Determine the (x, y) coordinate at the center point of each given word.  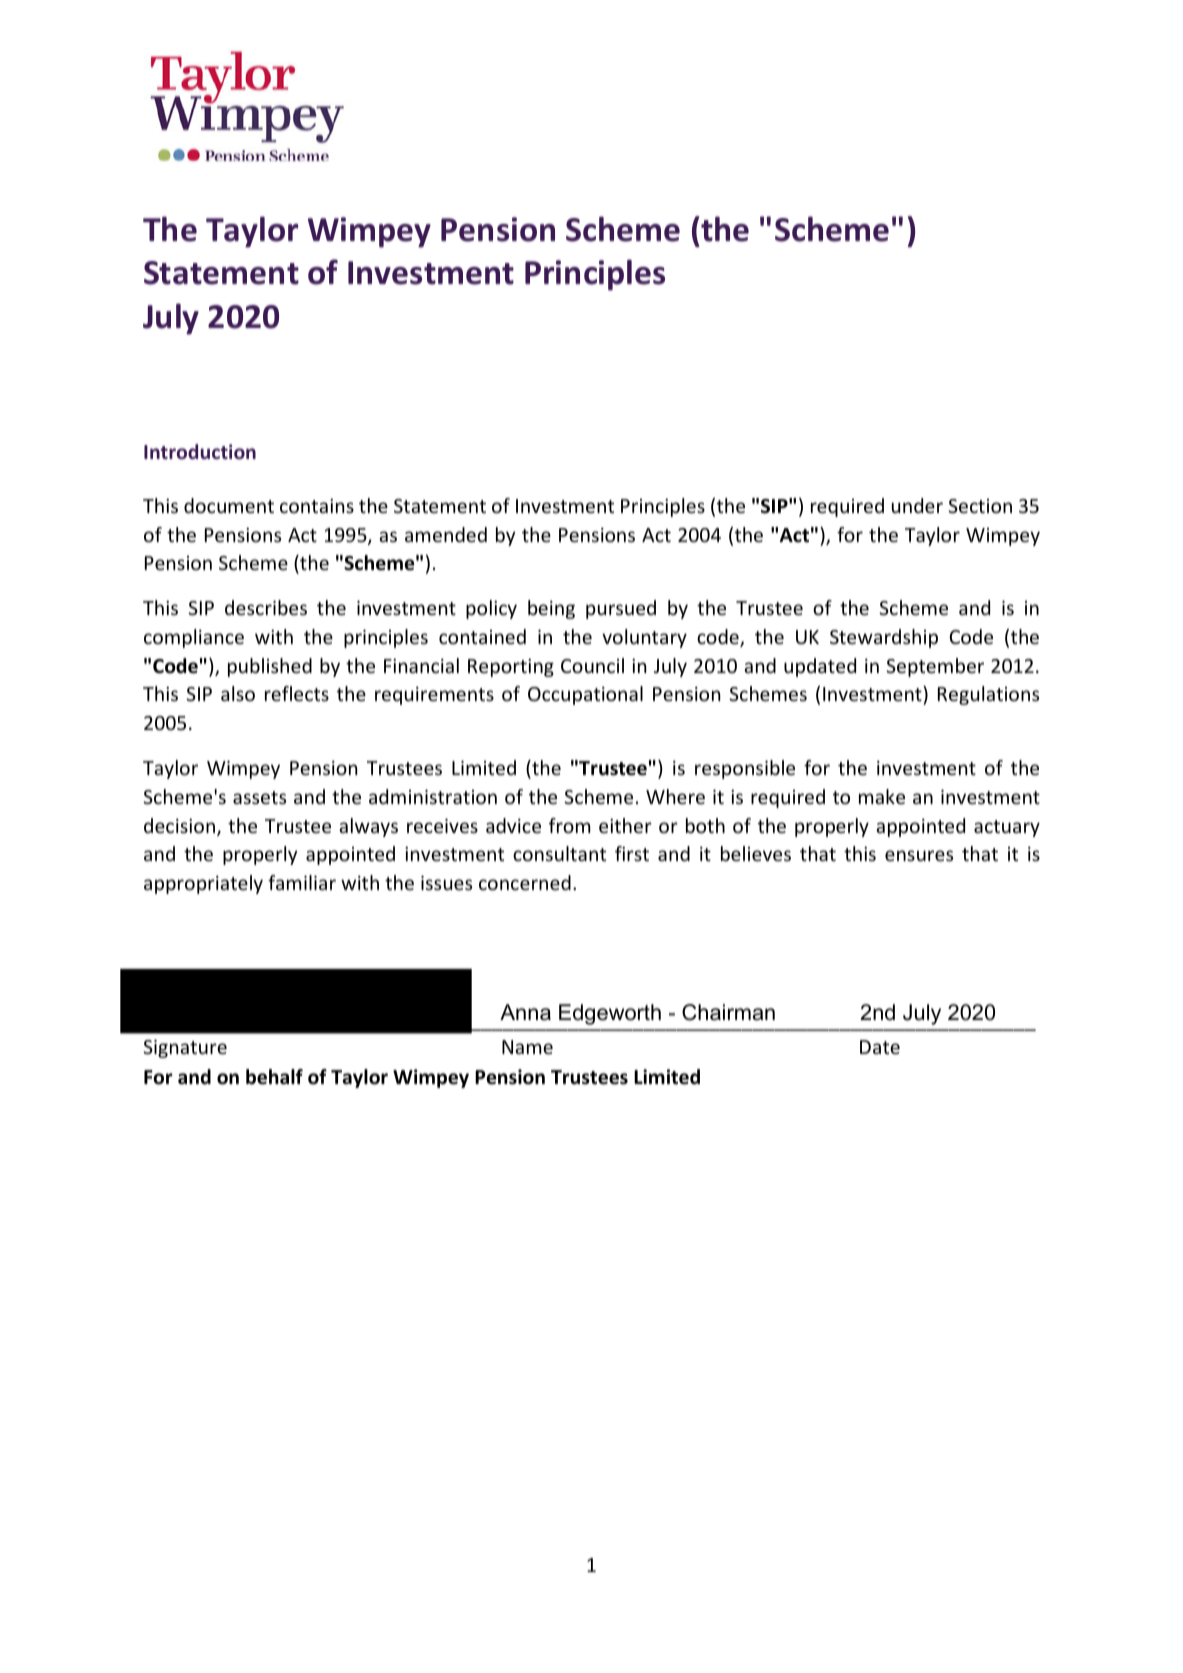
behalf (274, 1077)
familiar (302, 882)
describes (266, 607)
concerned (525, 882)
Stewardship (884, 638)
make (882, 796)
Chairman (728, 1012)
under (917, 505)
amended (446, 534)
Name (527, 1047)
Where (675, 796)
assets (259, 797)
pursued (621, 609)
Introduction (200, 451)
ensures (919, 855)
